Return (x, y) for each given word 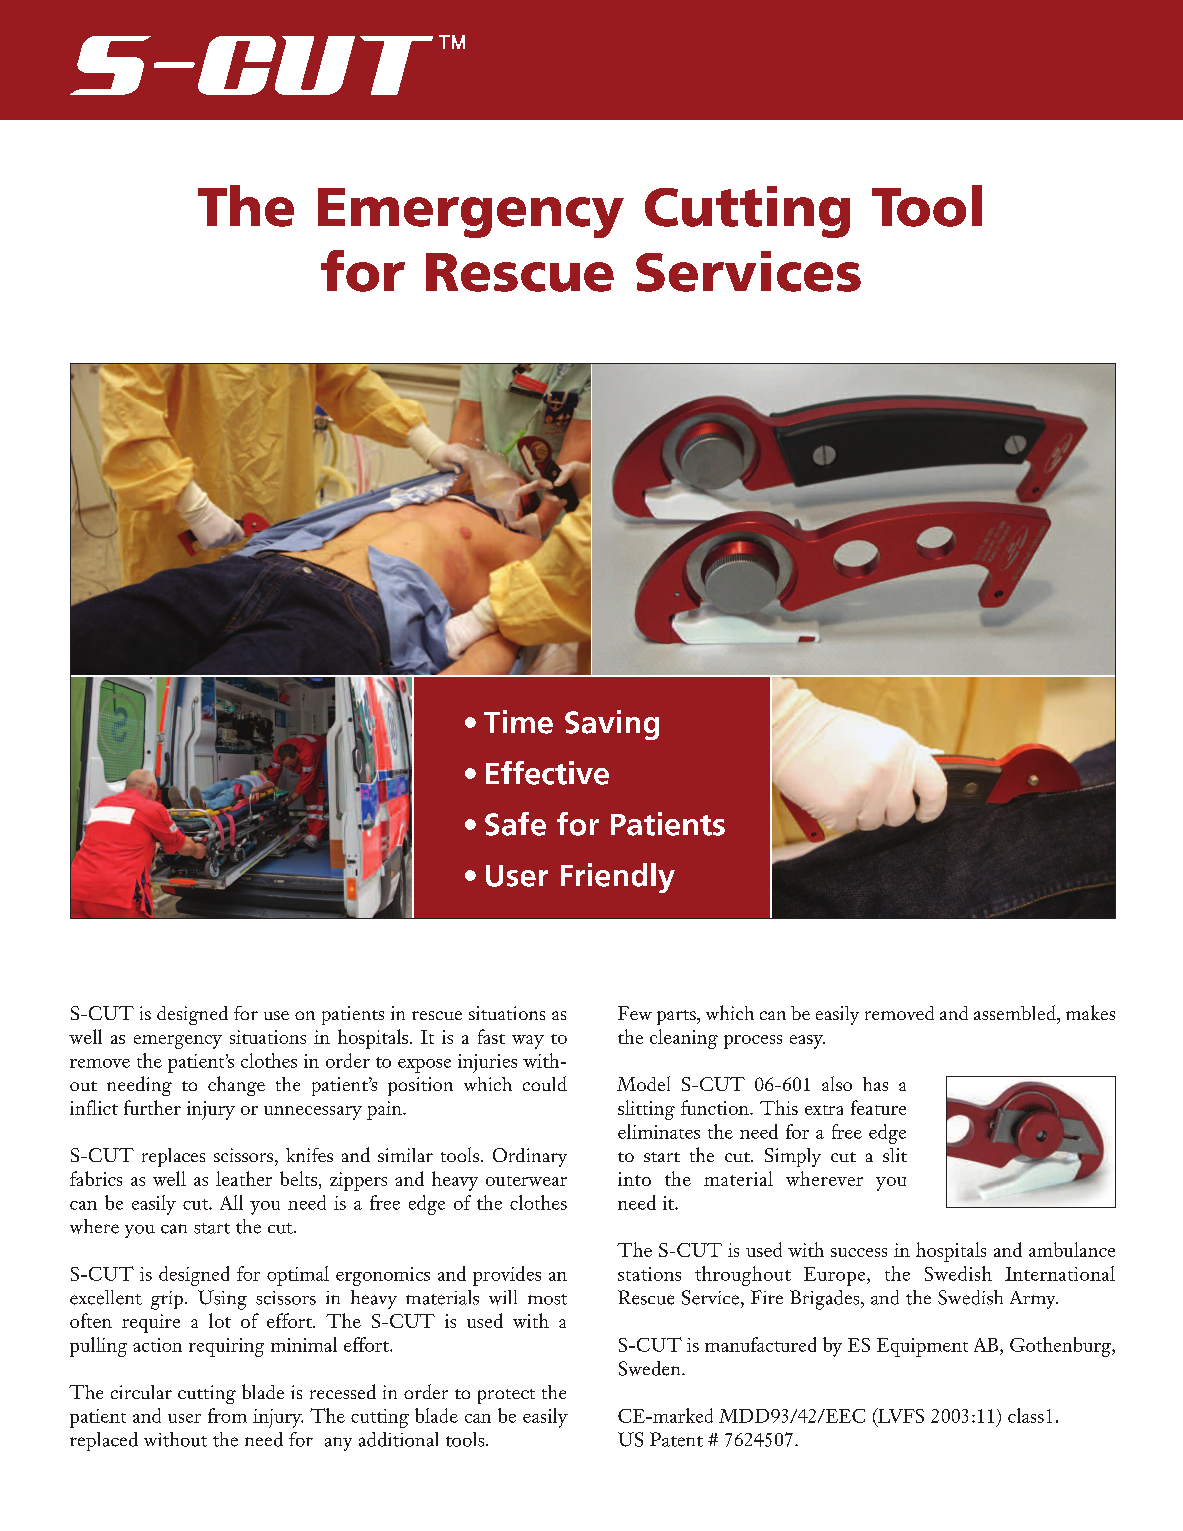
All (231, 1202)
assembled (1016, 1012)
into (634, 1179)
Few (635, 1013)
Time (518, 722)
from (227, 1415)
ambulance (1072, 1249)
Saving (612, 725)
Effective (547, 773)
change (236, 1086)
